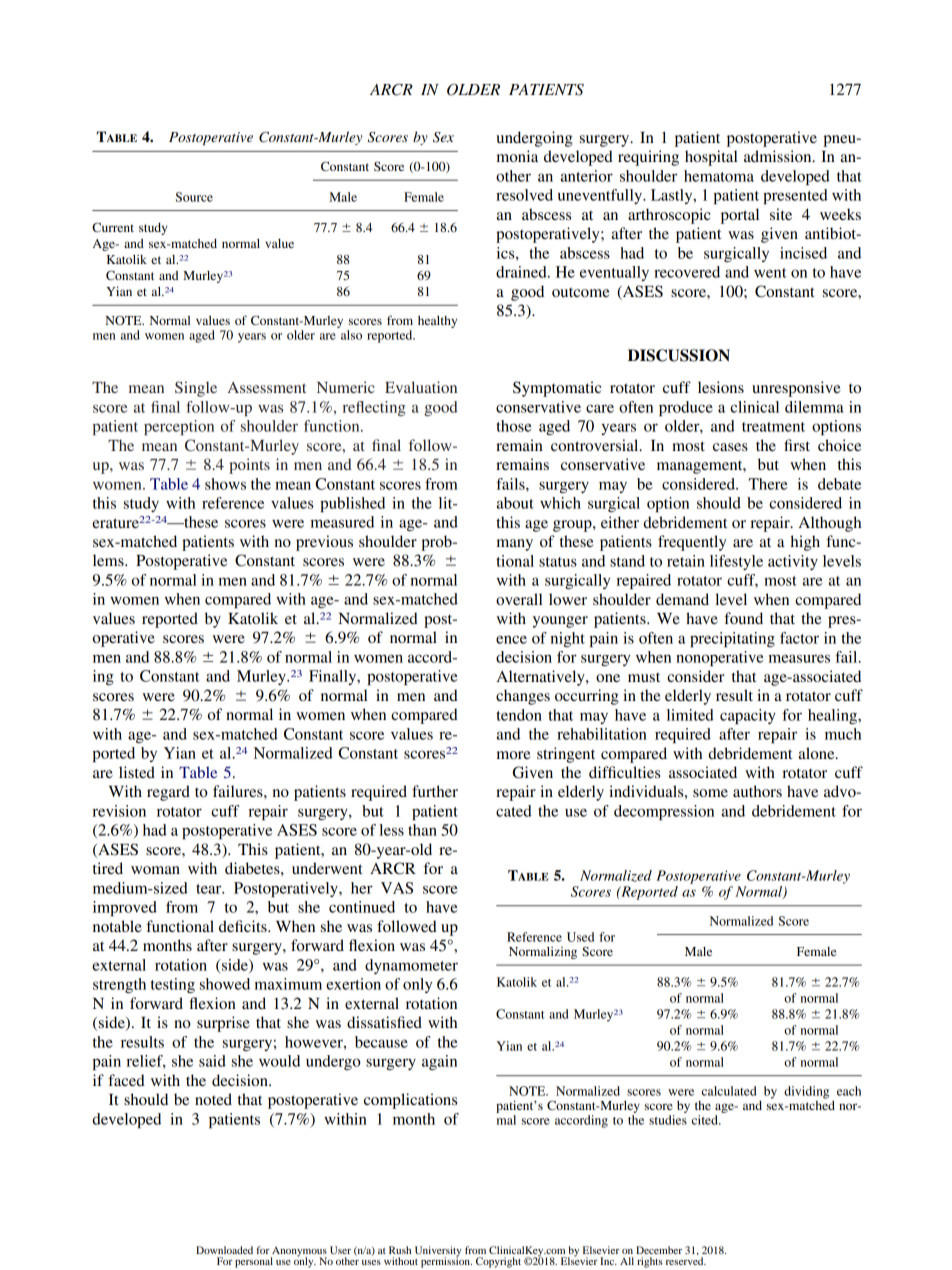  I want to click on shows, so click(225, 484).
